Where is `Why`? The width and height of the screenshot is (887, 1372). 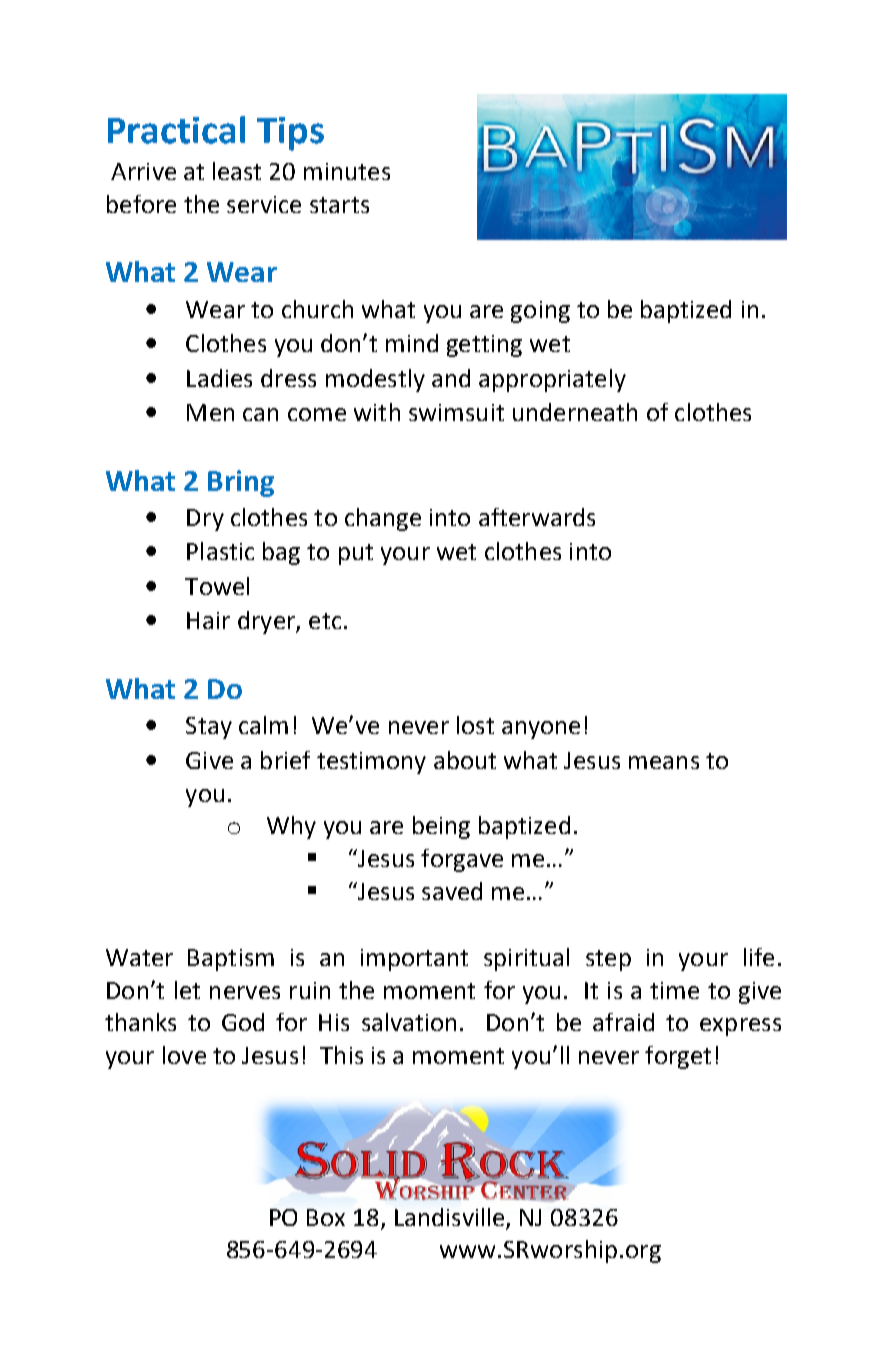
Why is located at coordinates (291, 827).
